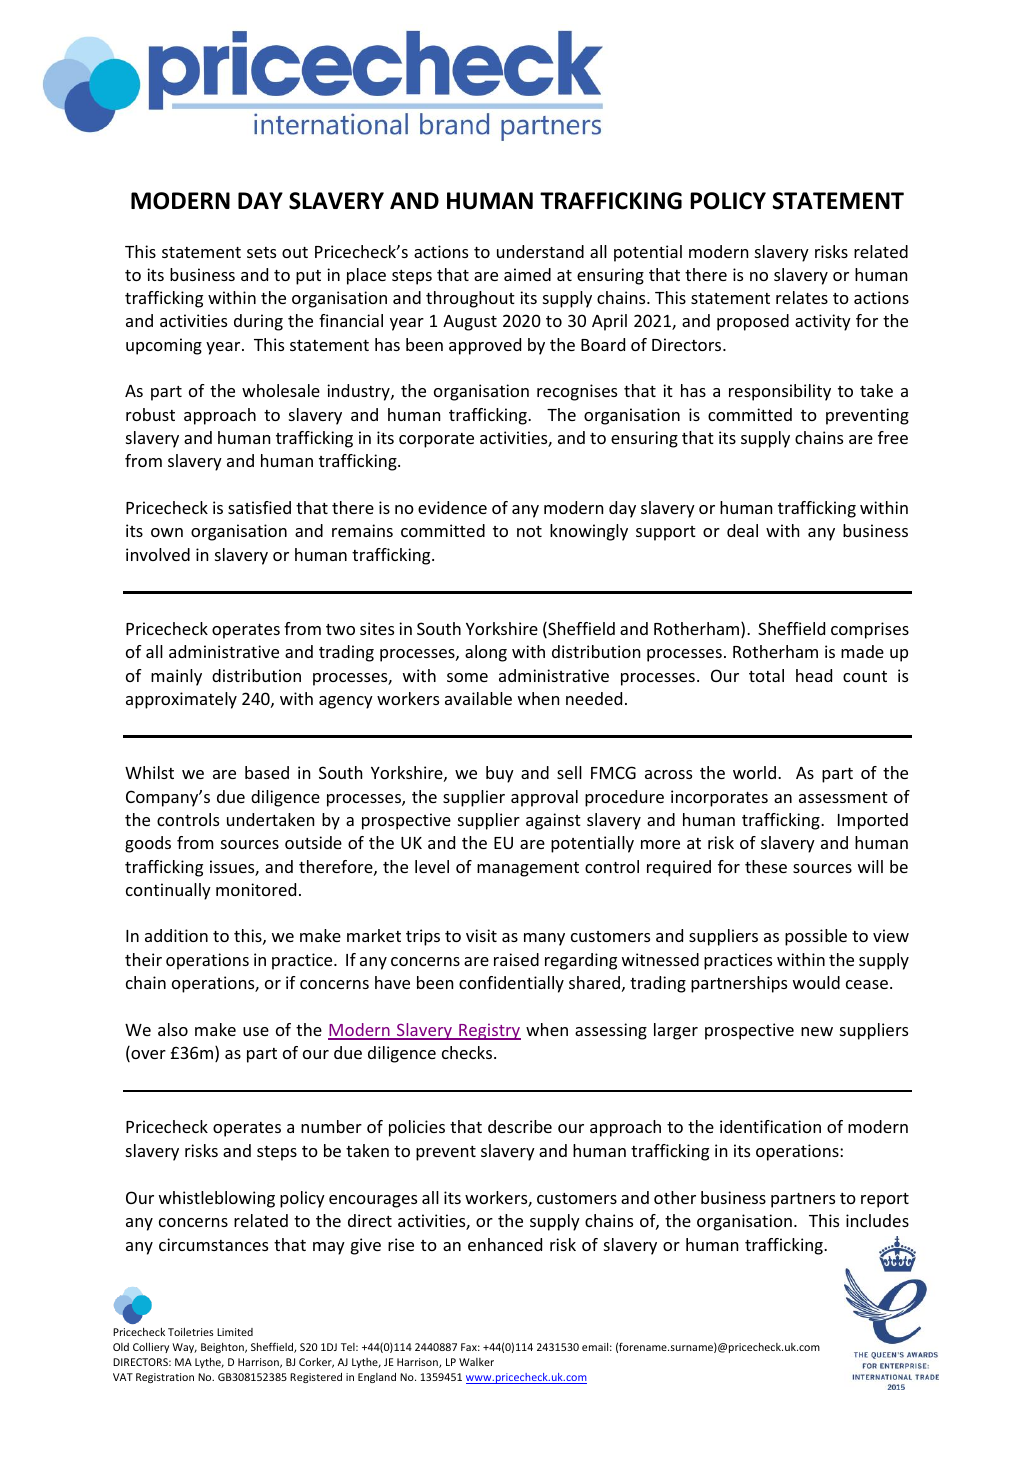  I want to click on goods, so click(148, 844).
